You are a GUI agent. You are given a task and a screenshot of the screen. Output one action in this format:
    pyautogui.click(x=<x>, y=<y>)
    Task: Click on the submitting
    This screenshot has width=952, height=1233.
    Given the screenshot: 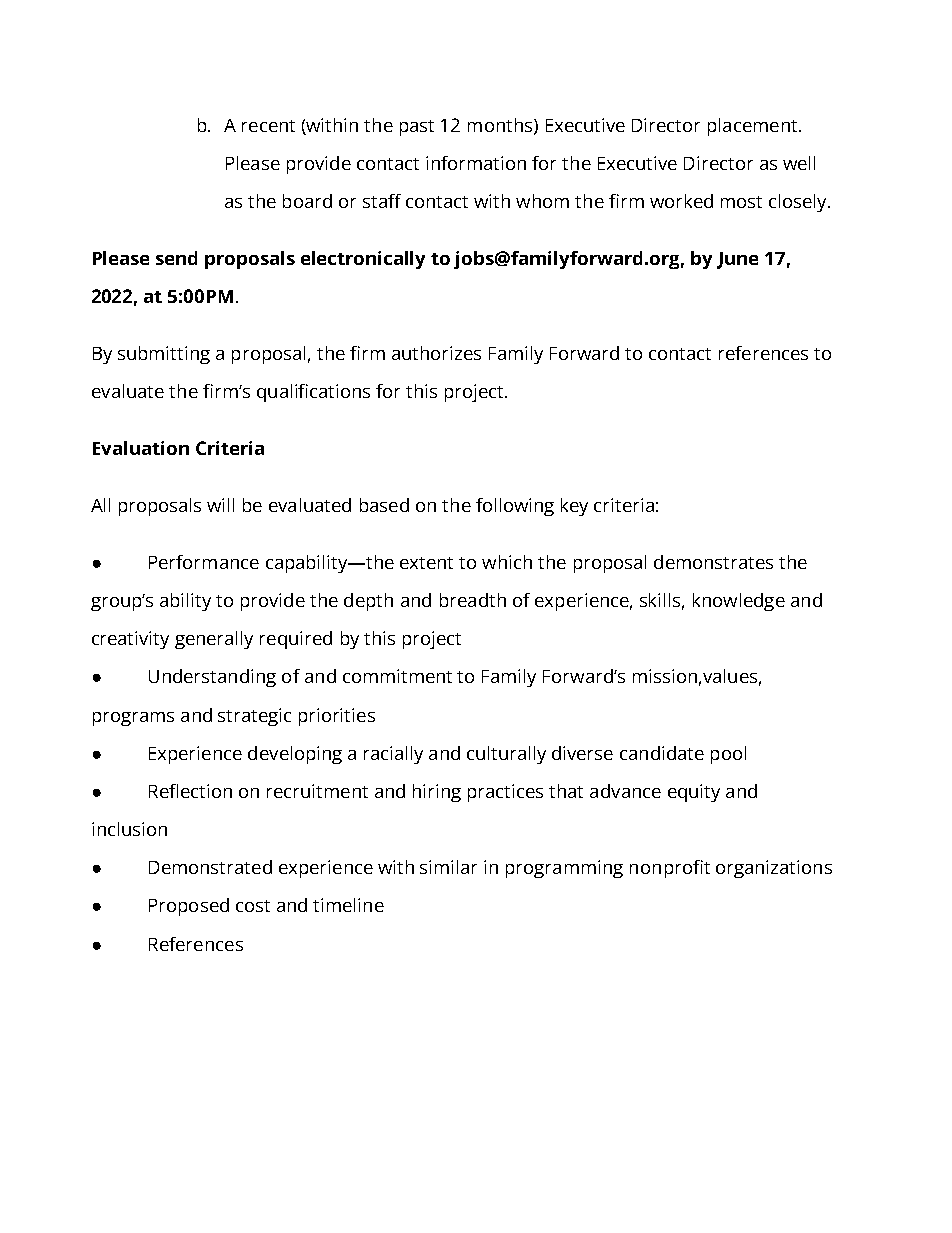 What is the action you would take?
    pyautogui.click(x=164, y=355)
